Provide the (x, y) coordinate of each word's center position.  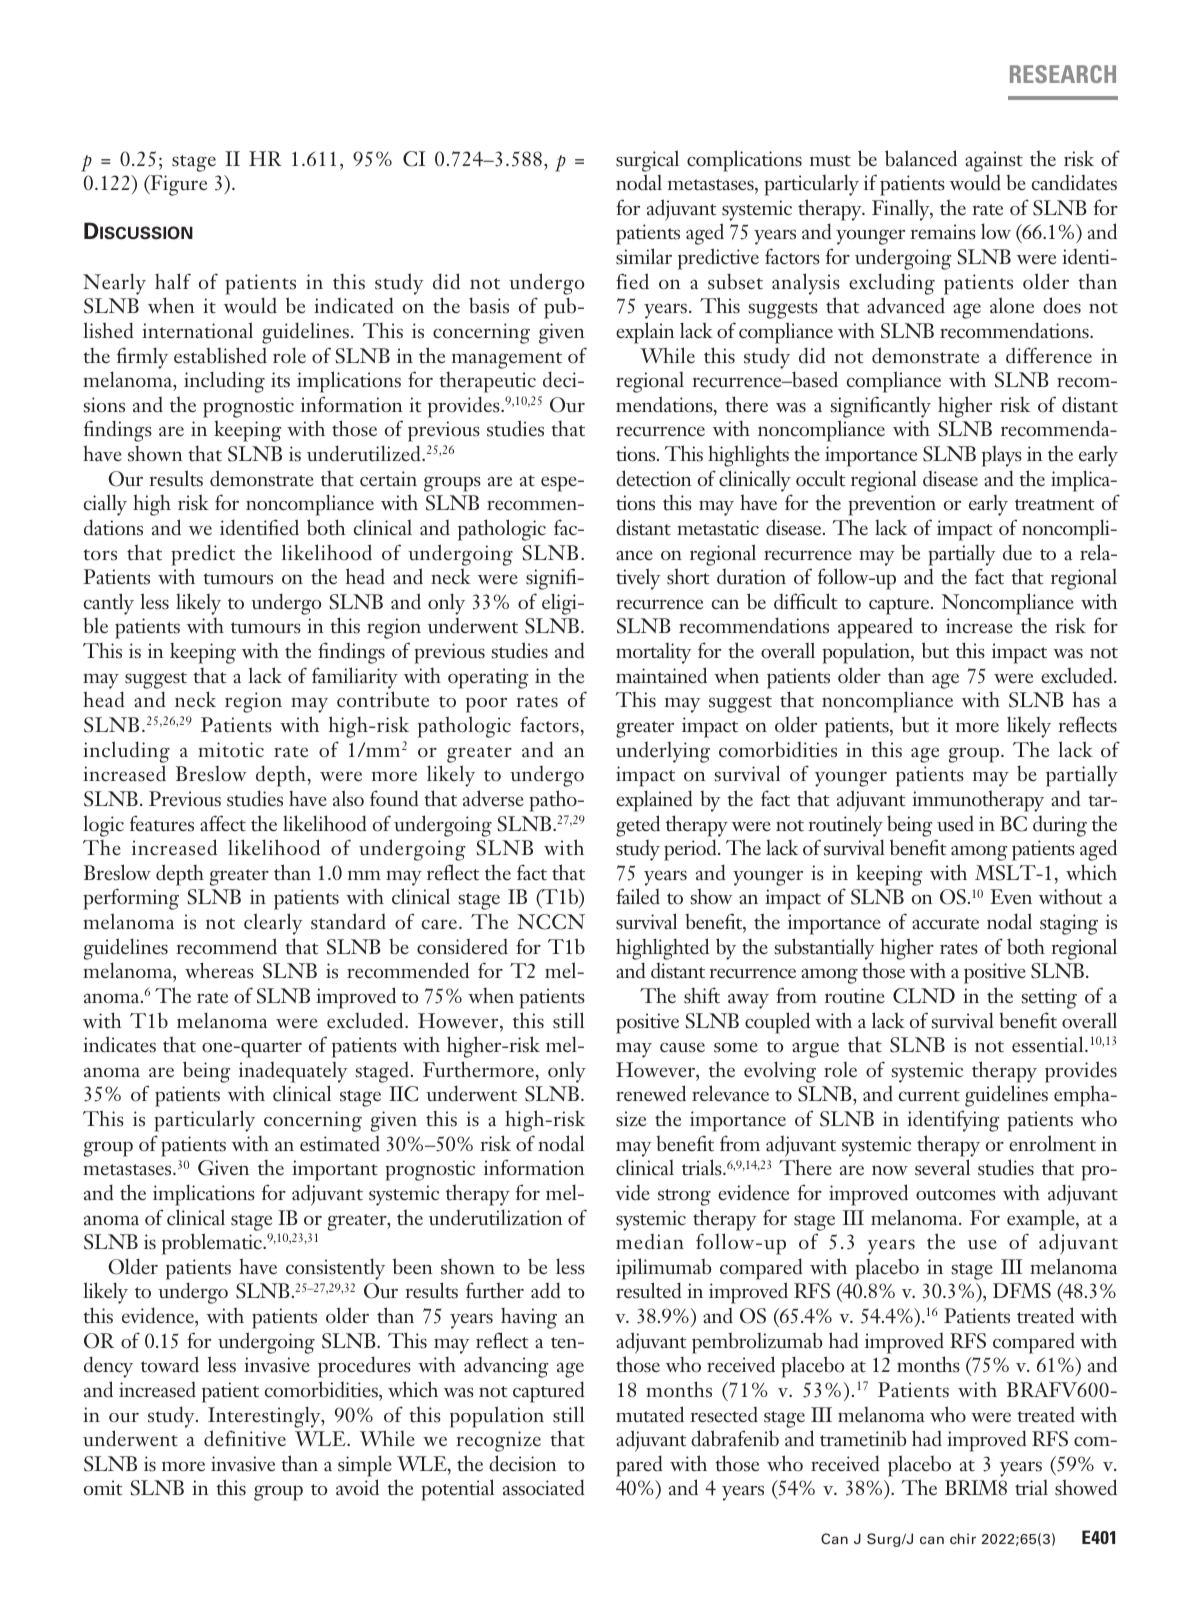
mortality (654, 653)
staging (1069, 924)
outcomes (956, 1195)
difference (1049, 355)
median (650, 1241)
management (507, 360)
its (280, 380)
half (173, 281)
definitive (245, 1438)
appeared (875, 628)
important (335, 1170)
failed (638, 896)
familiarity (355, 678)
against (994, 161)
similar (644, 256)
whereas (219, 970)
